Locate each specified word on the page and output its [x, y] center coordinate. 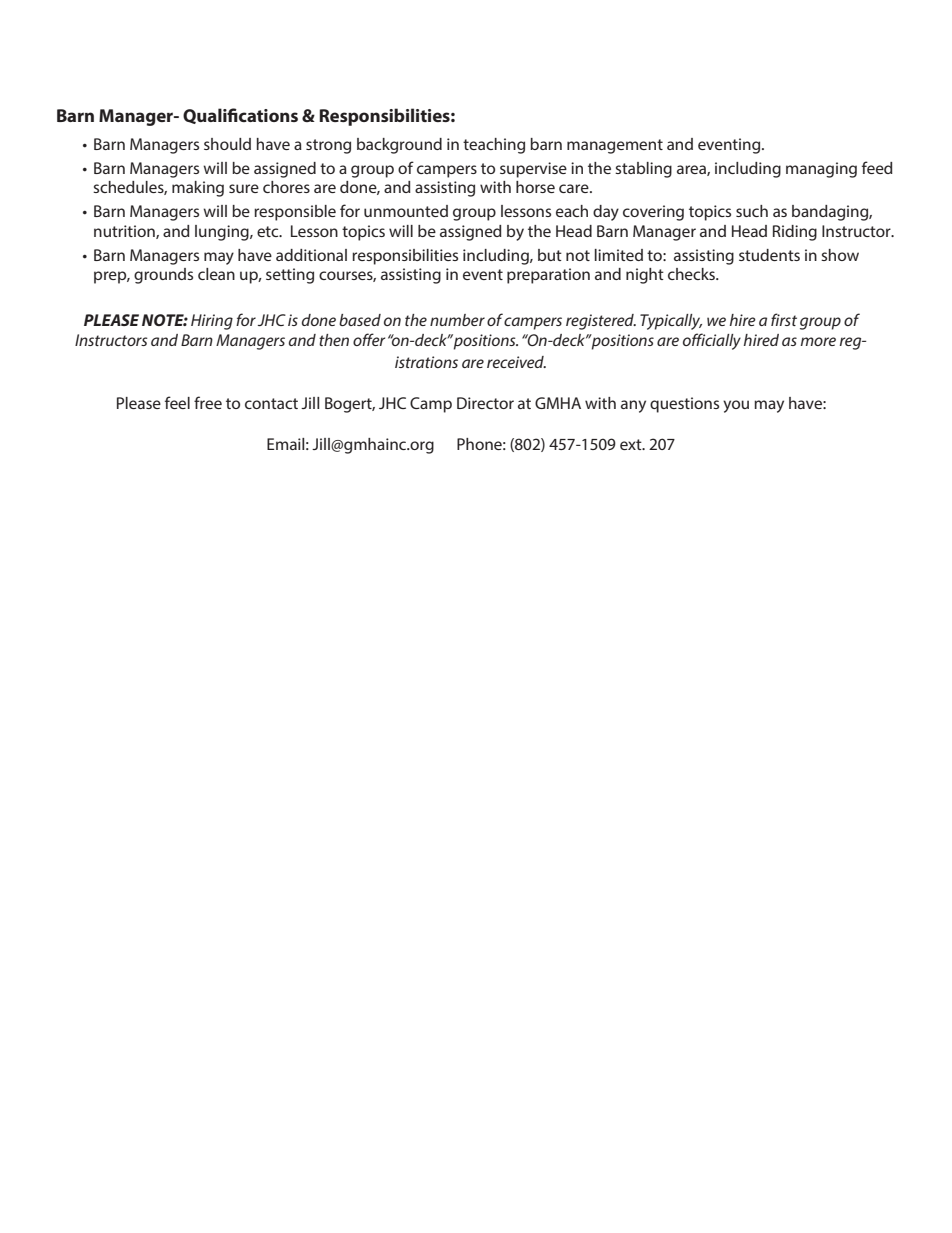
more [818, 341]
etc [269, 231]
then [334, 340]
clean [216, 274]
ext [632, 444]
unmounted [406, 211]
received [516, 362]
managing [821, 170]
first [784, 319]
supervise [533, 170]
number [457, 320]
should [227, 144]
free [208, 402]
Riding [795, 233]
